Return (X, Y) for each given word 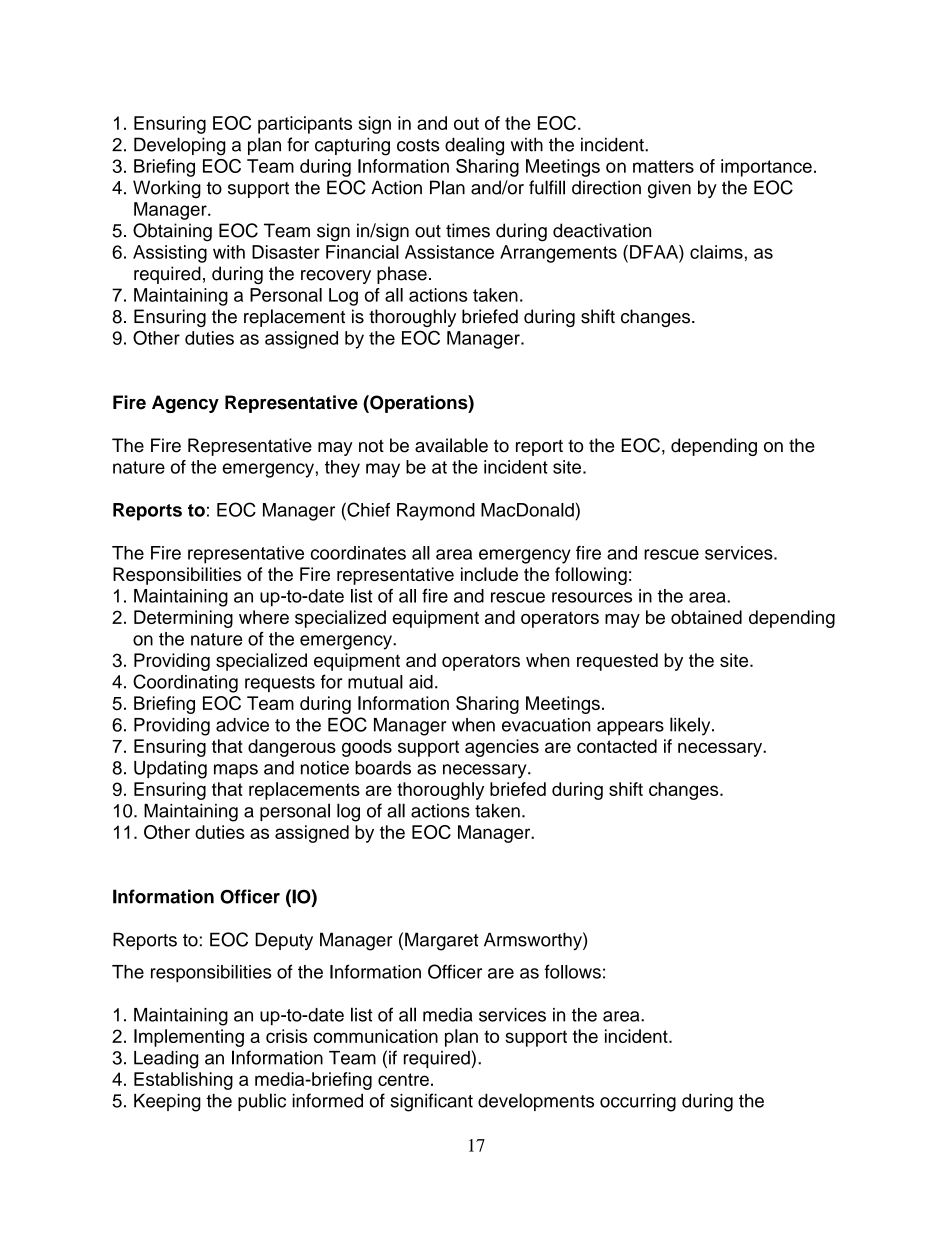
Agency (185, 404)
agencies (502, 748)
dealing (474, 146)
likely (691, 726)
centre (403, 1079)
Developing (180, 146)
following (591, 576)
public (262, 1102)
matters (663, 166)
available (451, 445)
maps (236, 771)
